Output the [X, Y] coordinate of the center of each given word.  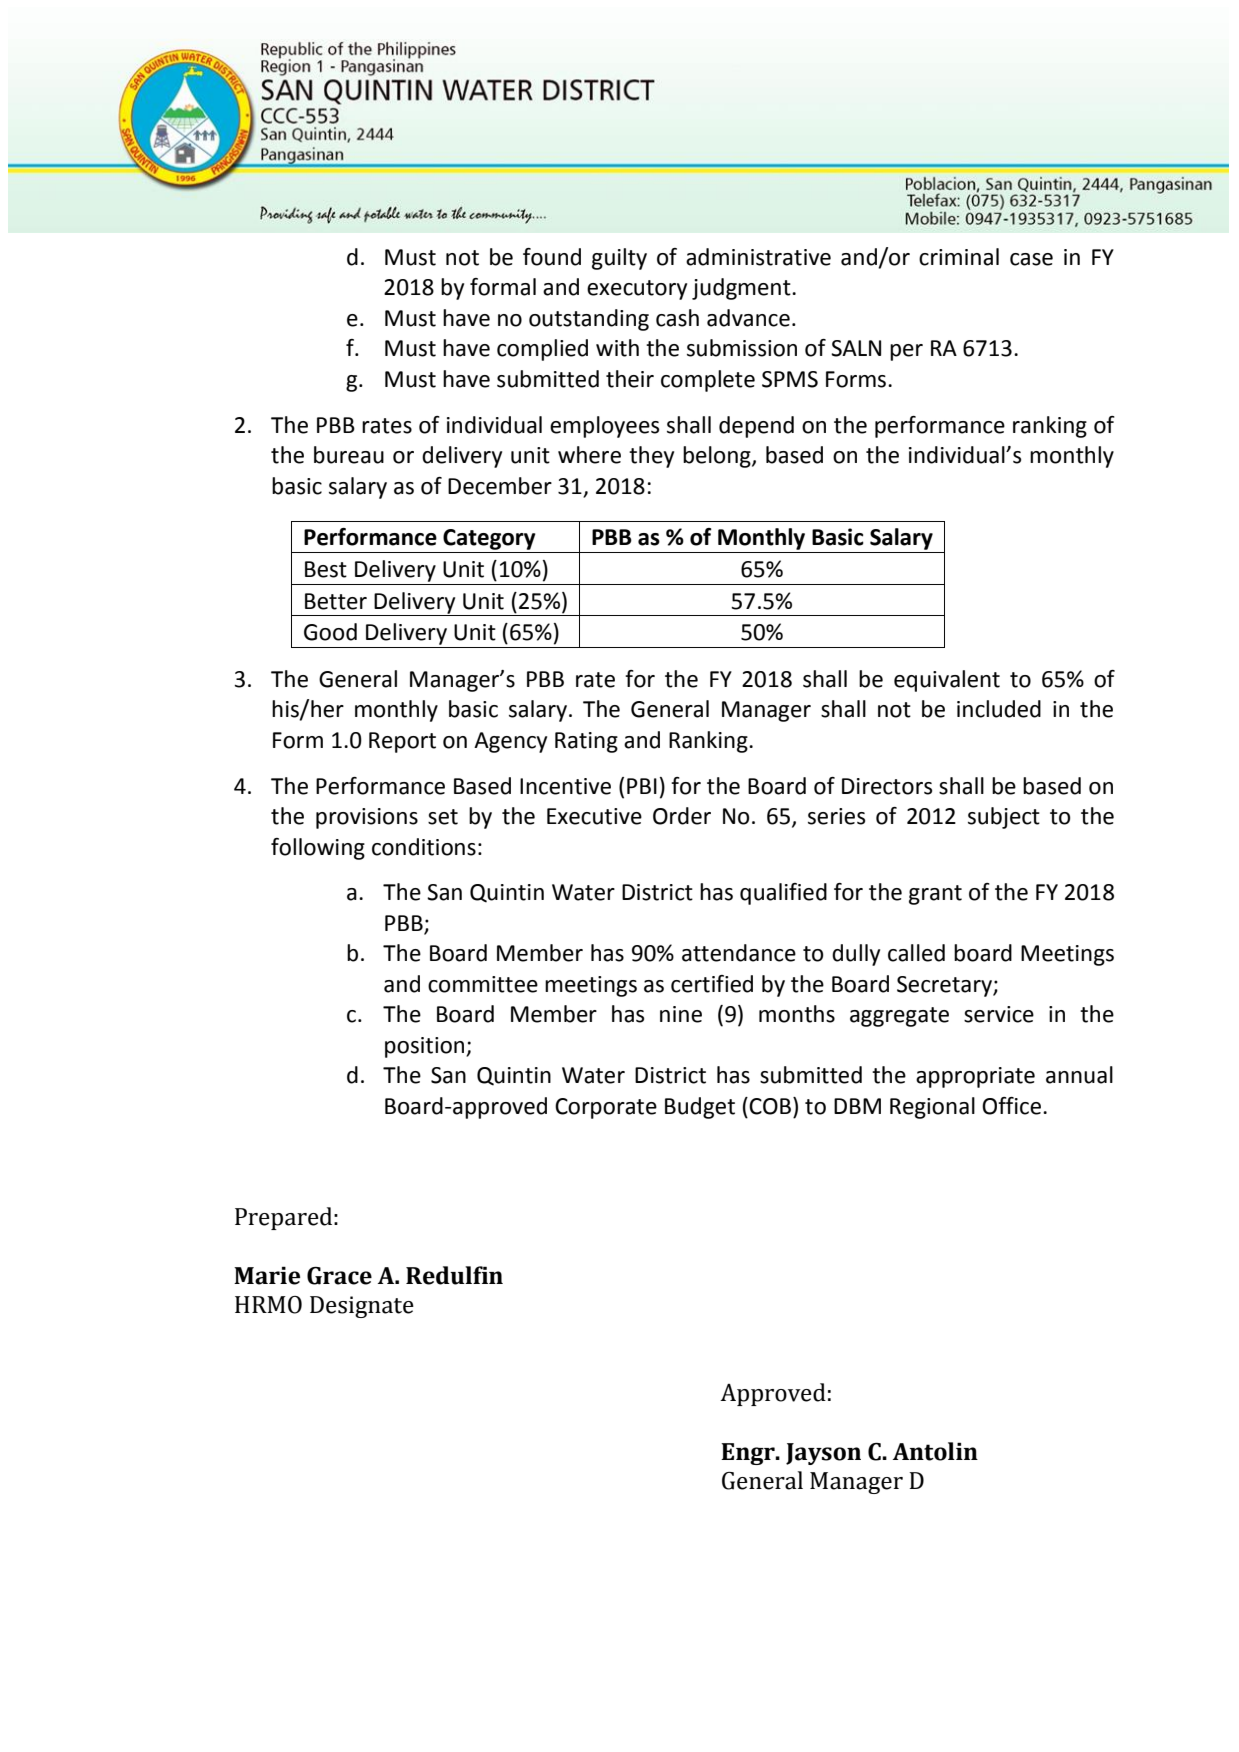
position [426, 1047]
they [651, 457]
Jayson [823, 1454]
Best [326, 569]
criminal [959, 257]
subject [1004, 818]
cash [677, 318]
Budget [700, 1108]
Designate [362, 1307]
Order [682, 816]
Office [1011, 1106]
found [552, 257]
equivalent [947, 681]
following [318, 849]
